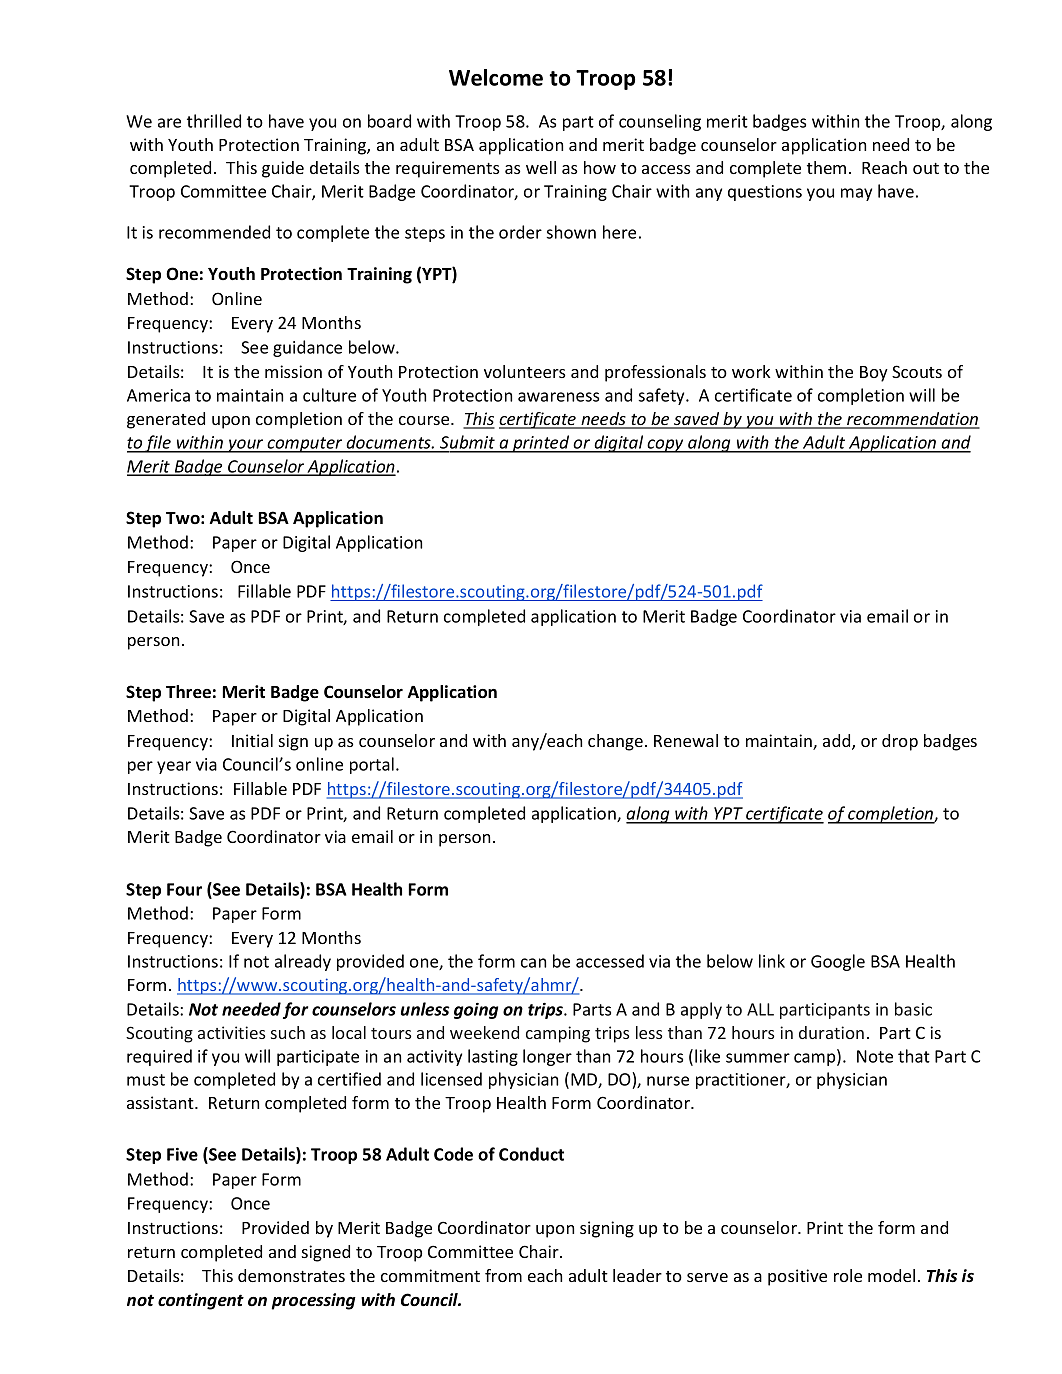 The height and width of the document is (1374, 1062). I want to click on them, so click(826, 167).
